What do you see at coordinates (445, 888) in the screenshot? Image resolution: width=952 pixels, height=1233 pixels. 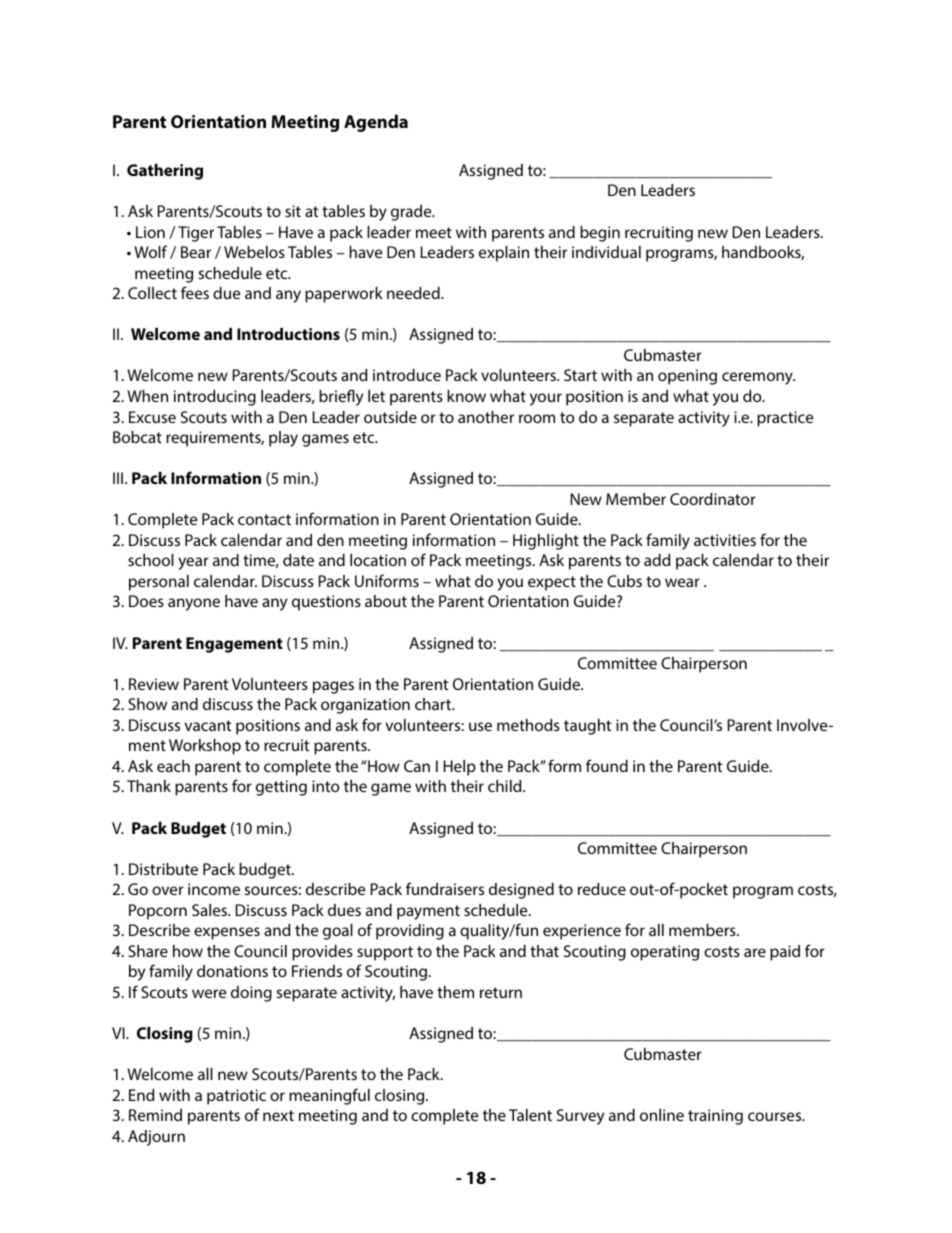 I see `fundraisers` at bounding box center [445, 888].
